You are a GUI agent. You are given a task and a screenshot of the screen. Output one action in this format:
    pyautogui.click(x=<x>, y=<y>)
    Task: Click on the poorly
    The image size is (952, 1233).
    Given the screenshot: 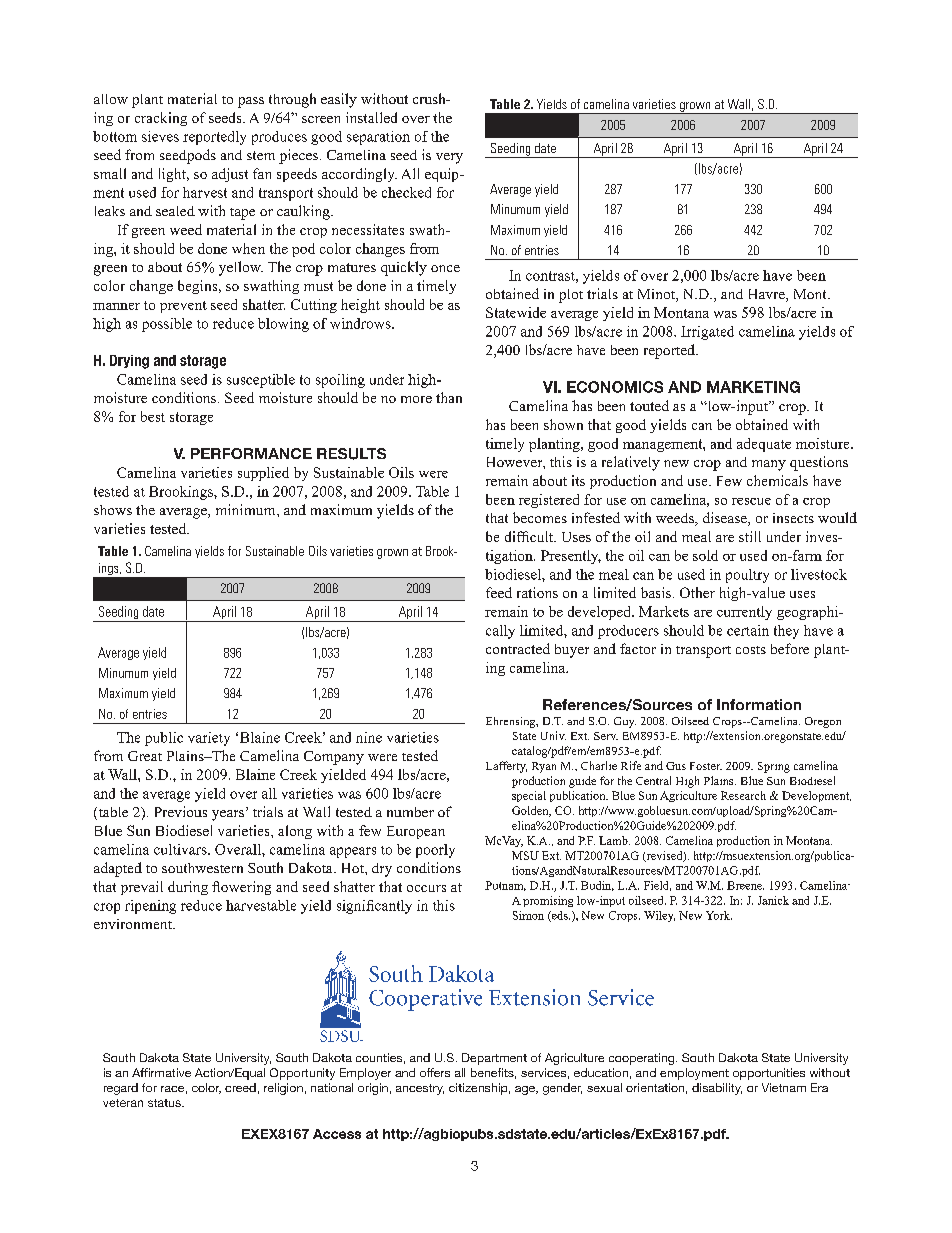 What is the action you would take?
    pyautogui.click(x=435, y=851)
